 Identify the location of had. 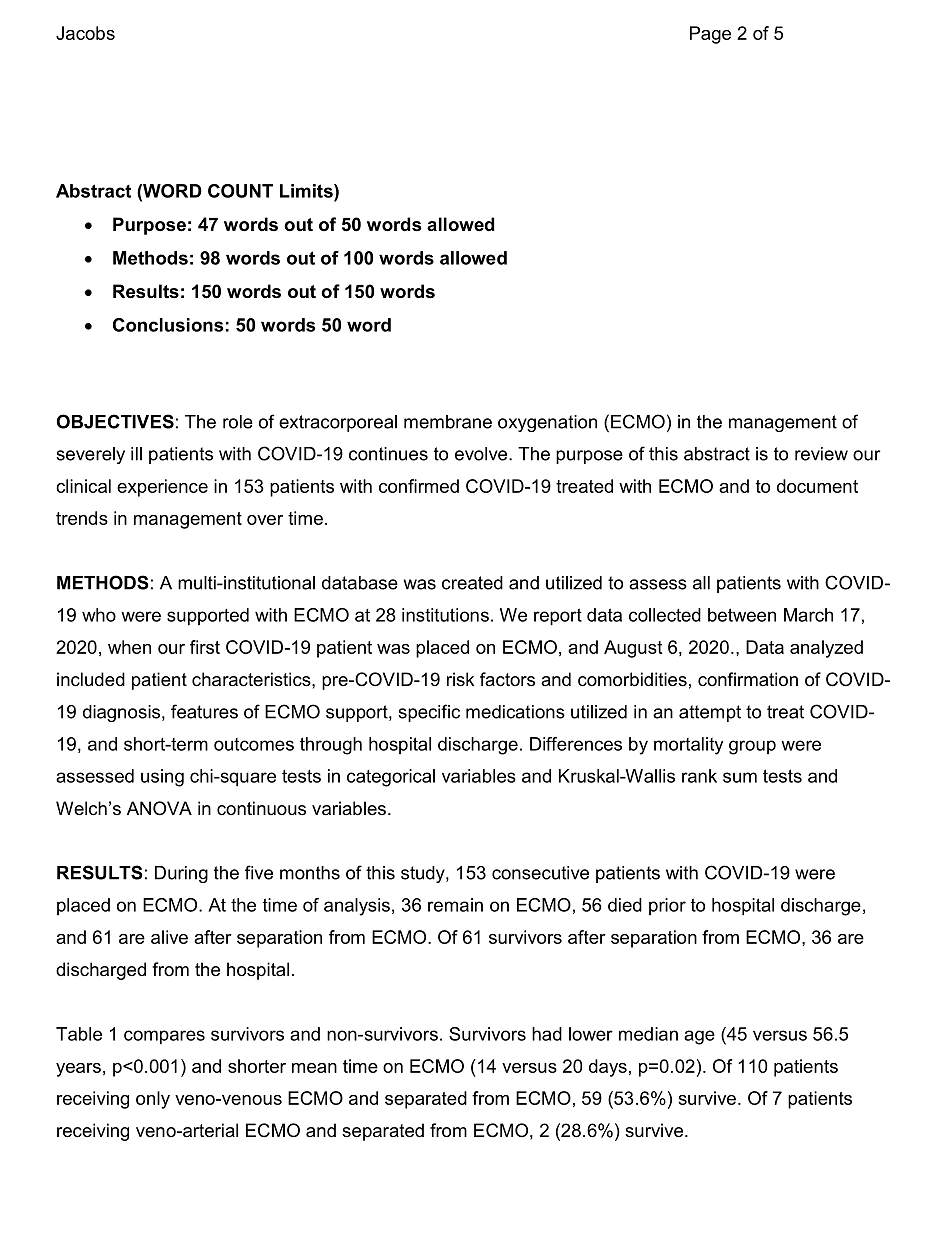
(547, 1034).
